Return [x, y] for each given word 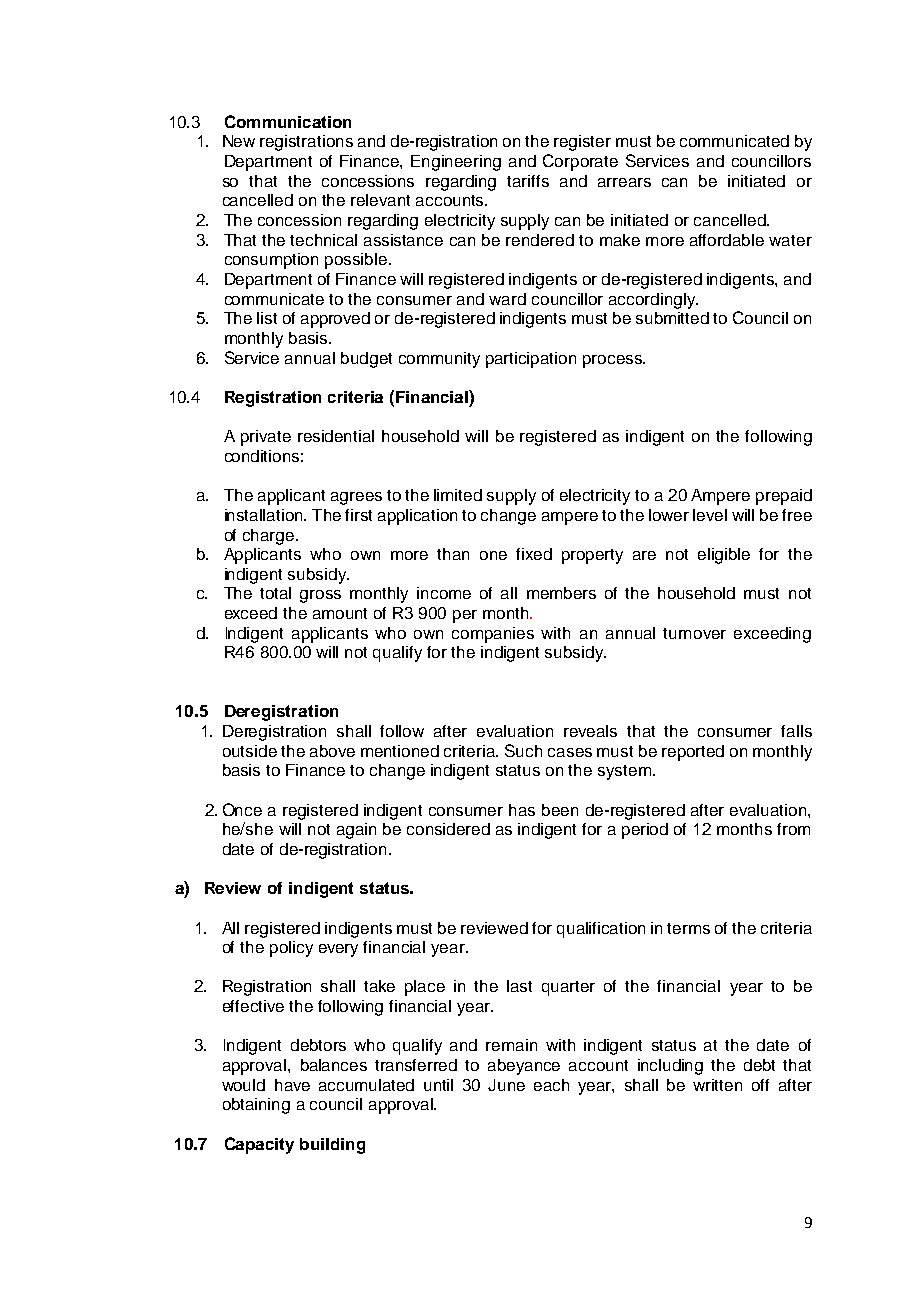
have [292, 1085]
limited [458, 495]
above [332, 751]
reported [693, 753]
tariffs [528, 181]
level [710, 515]
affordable [727, 240]
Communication [288, 121]
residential [336, 436]
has [522, 810]
